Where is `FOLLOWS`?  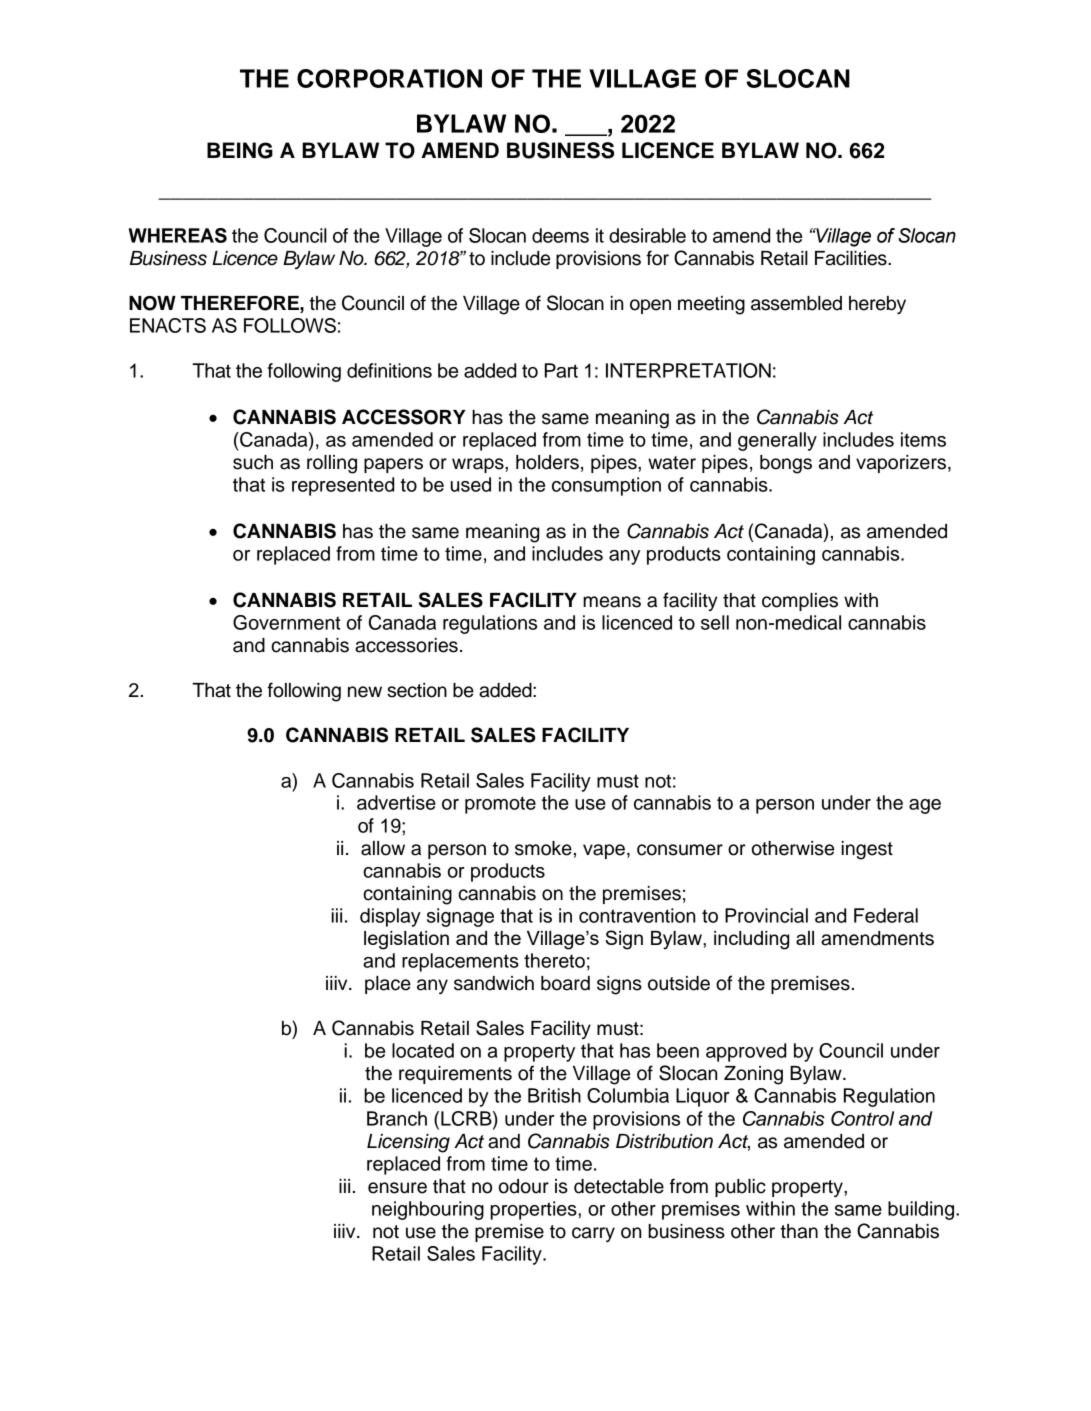
FOLLOWS is located at coordinates (290, 325).
